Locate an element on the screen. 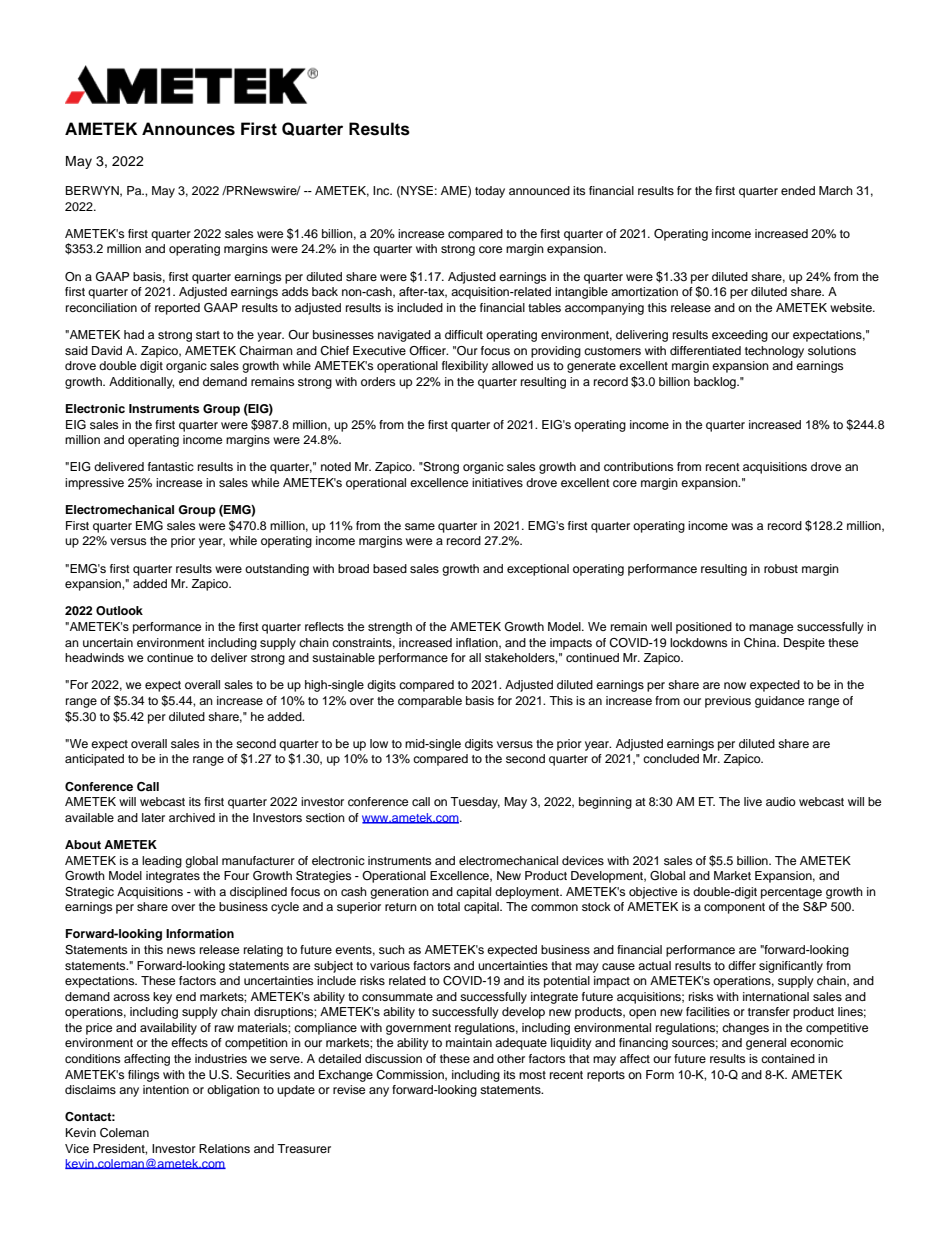 The height and width of the screenshot is (1233, 952). most is located at coordinates (532, 1075).
